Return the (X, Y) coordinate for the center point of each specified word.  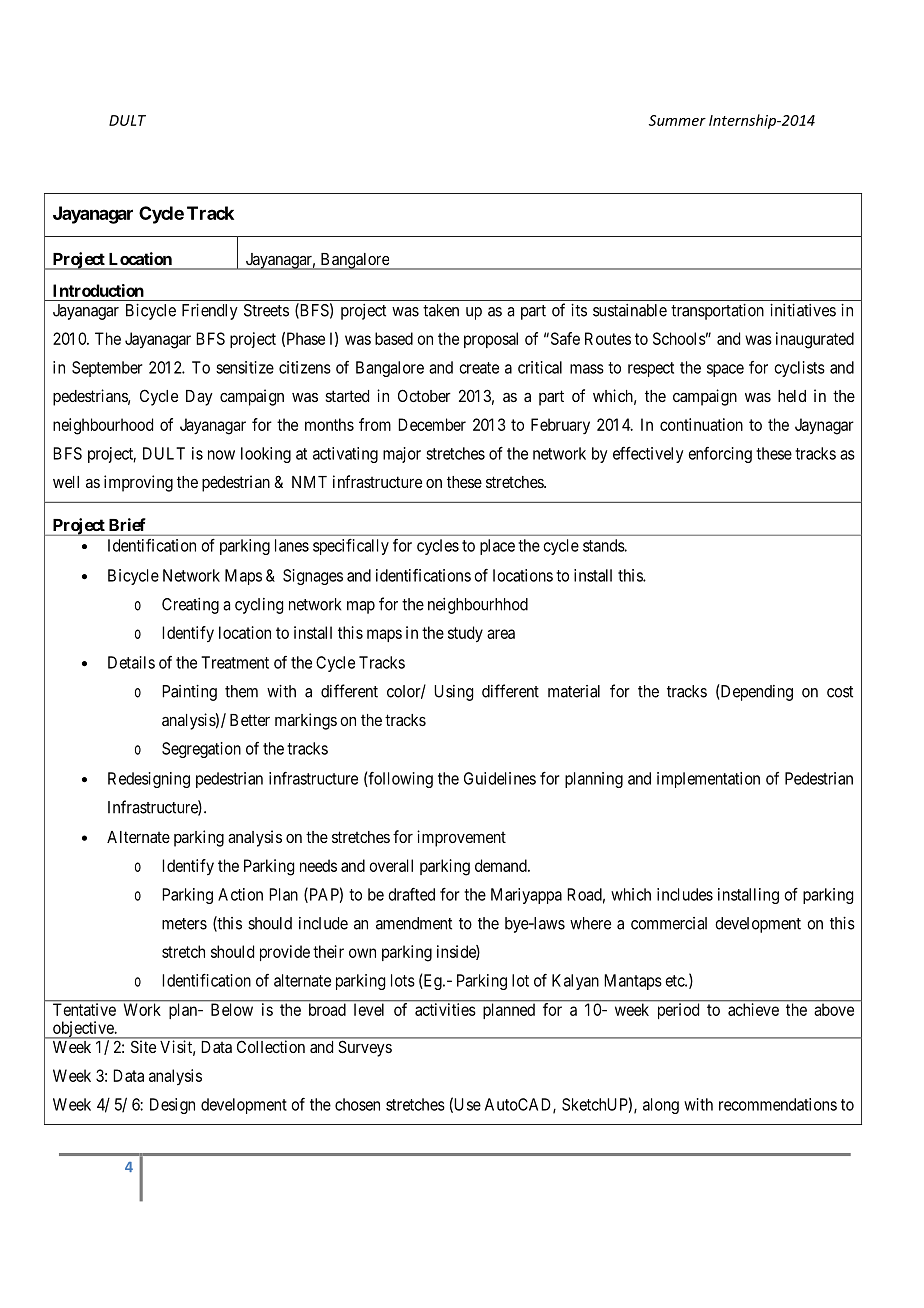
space (725, 370)
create (479, 368)
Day (199, 398)
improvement (461, 838)
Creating (190, 606)
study (465, 634)
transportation (717, 312)
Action (240, 894)
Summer (677, 120)
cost (840, 692)
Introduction (98, 290)
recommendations (778, 1104)
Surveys (365, 1049)
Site (143, 1047)
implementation (708, 780)
